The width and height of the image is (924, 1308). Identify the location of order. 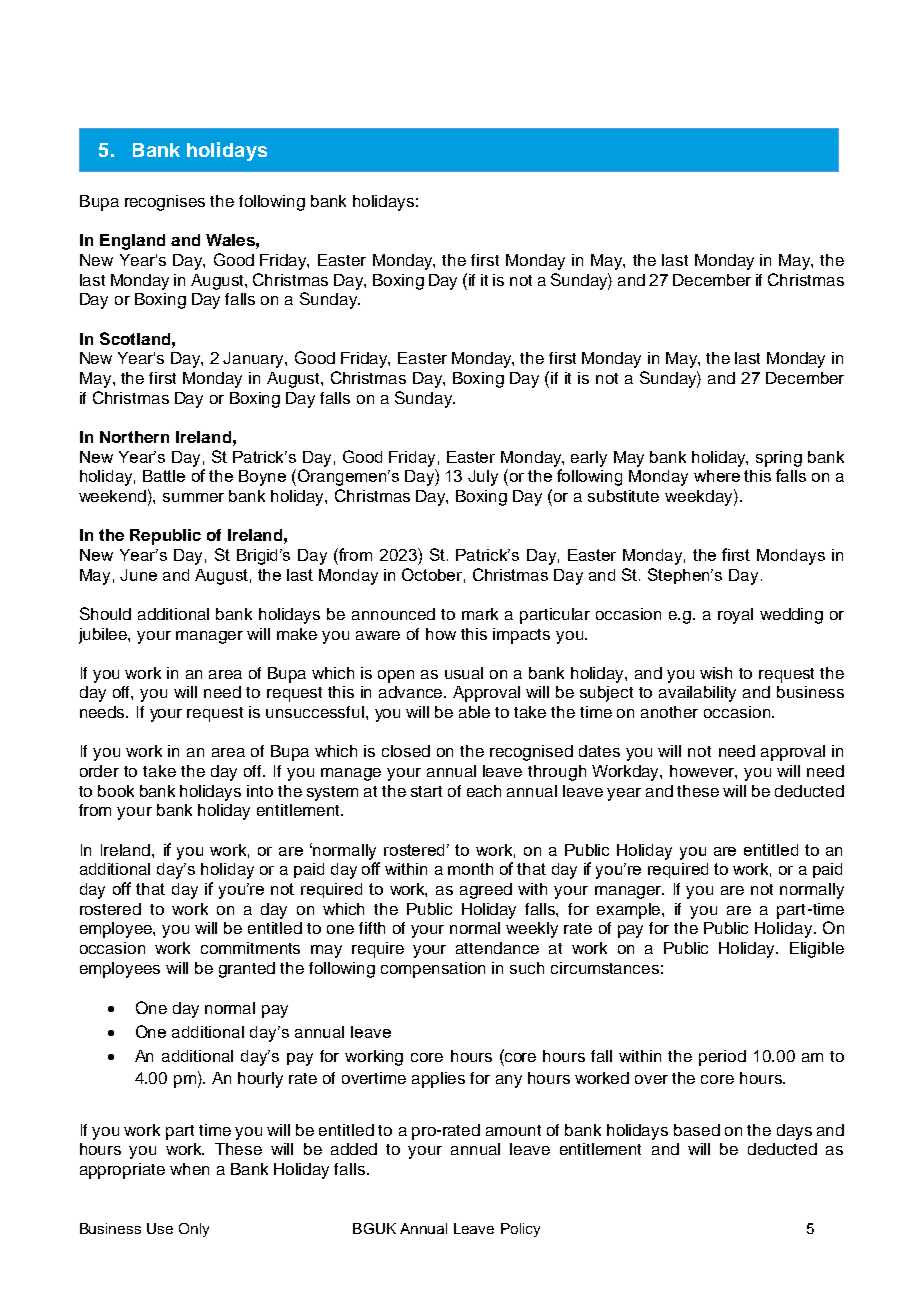
(99, 771).
